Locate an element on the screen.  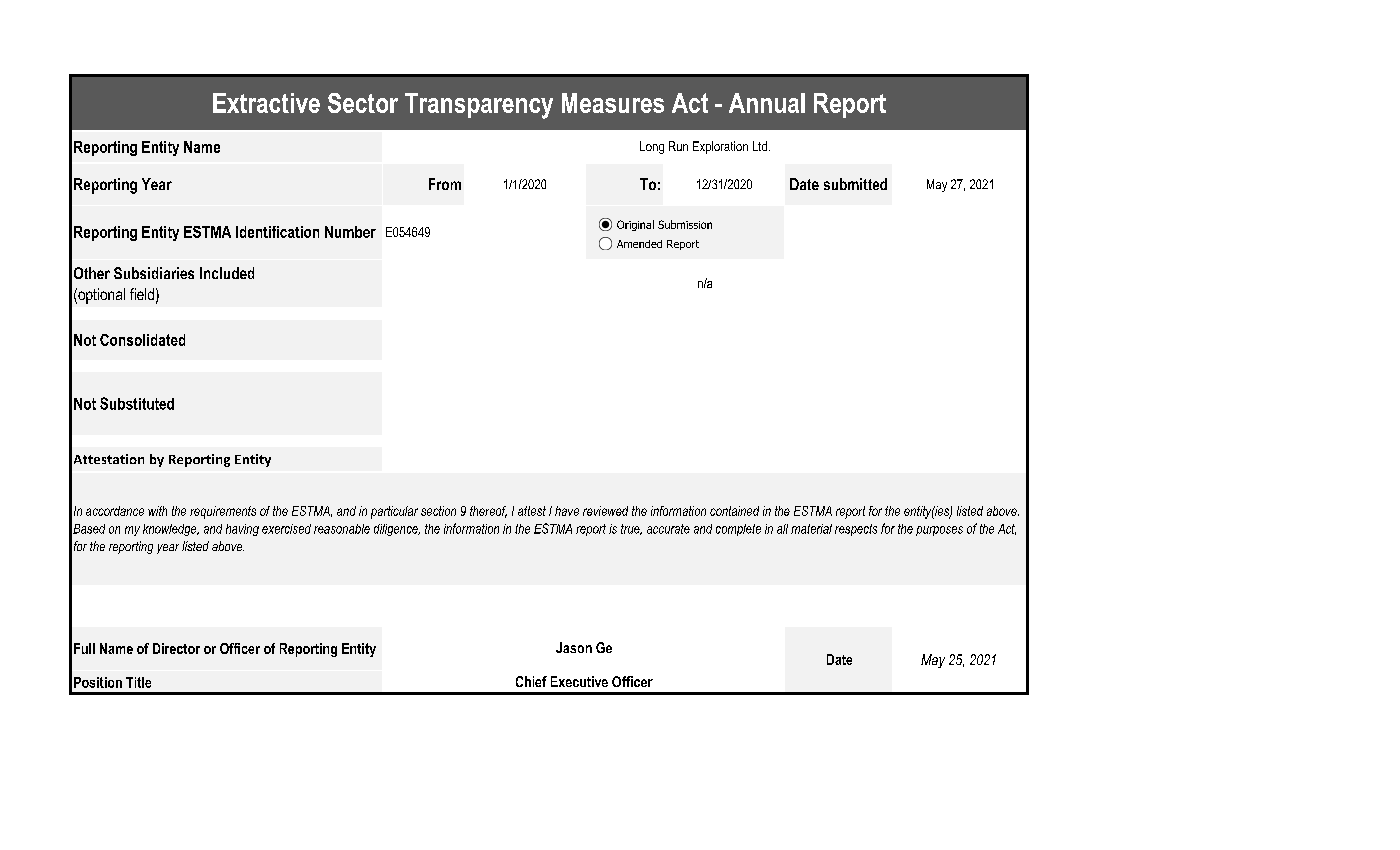
contained is located at coordinates (734, 511).
